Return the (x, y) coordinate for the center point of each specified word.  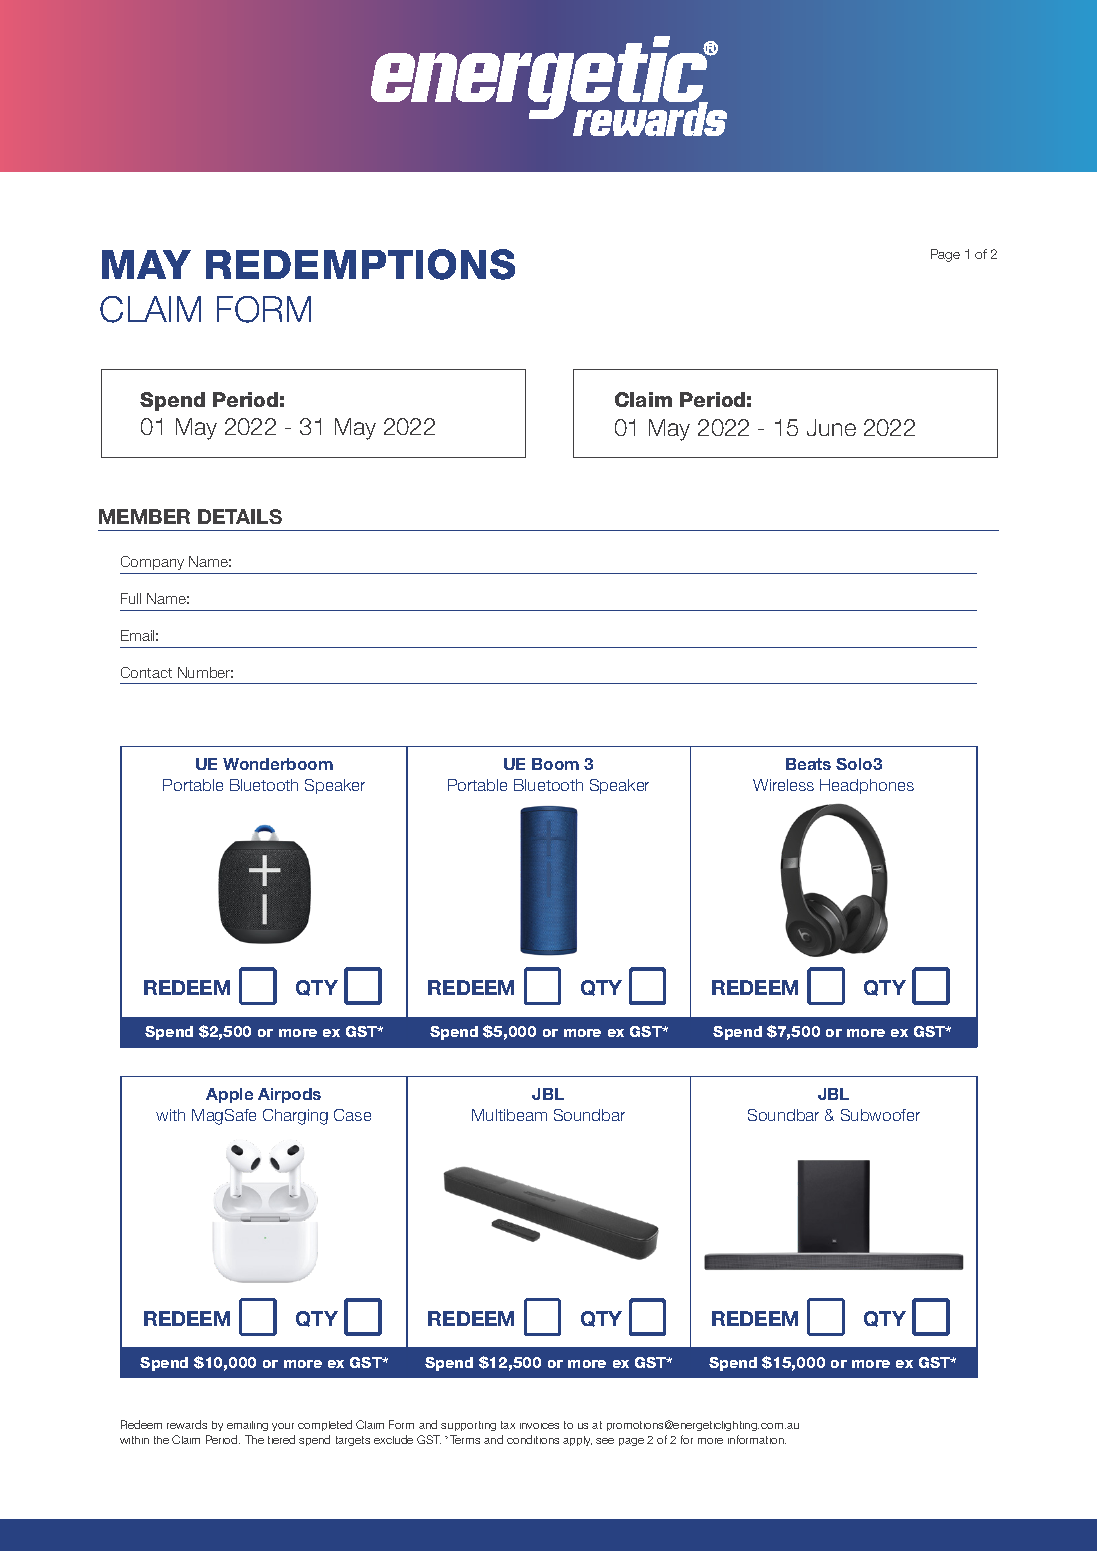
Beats (808, 764)
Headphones (867, 786)
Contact (146, 672)
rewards (187, 1424)
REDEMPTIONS (360, 264)
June (831, 427)
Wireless (783, 785)
